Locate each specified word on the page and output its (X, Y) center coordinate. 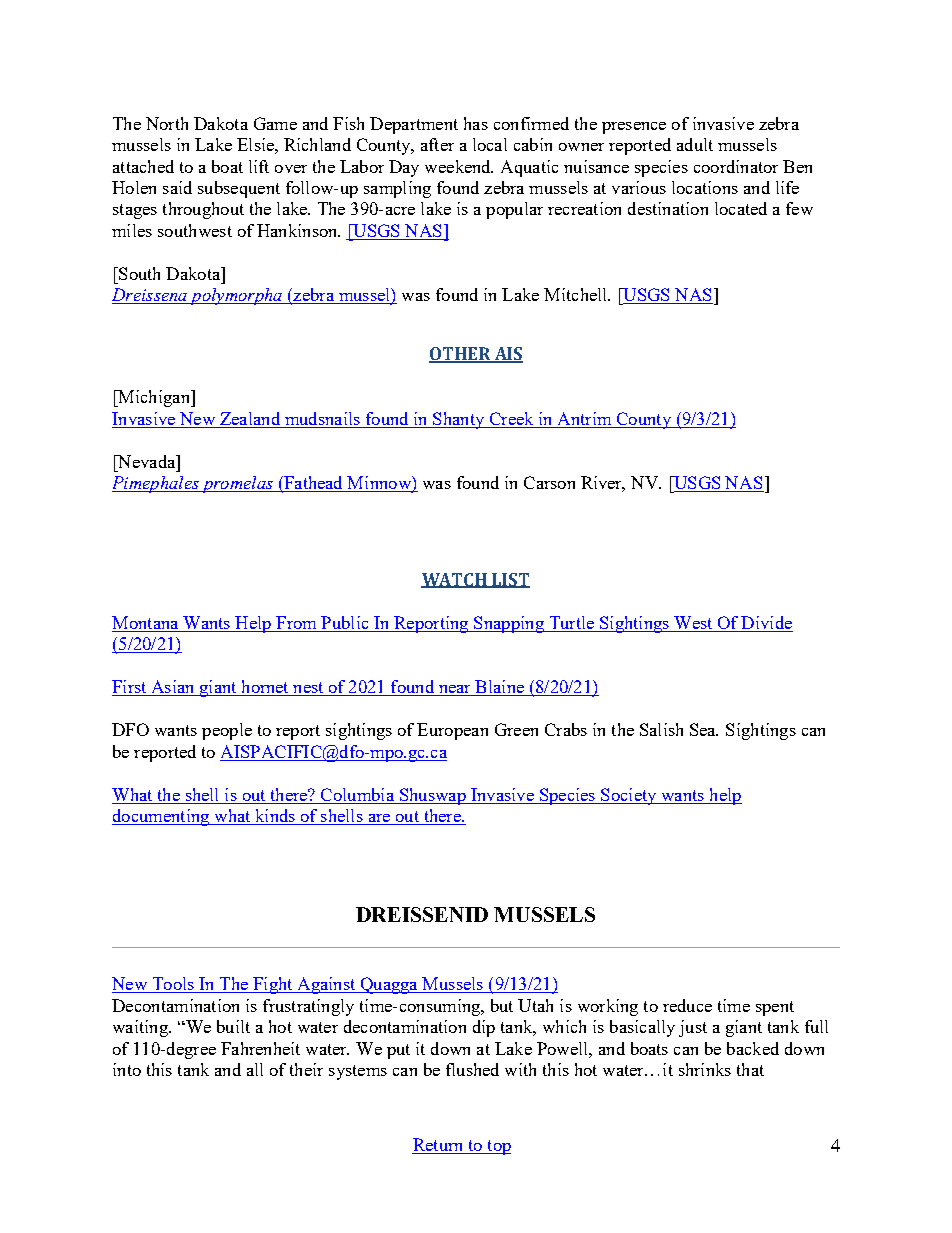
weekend (459, 166)
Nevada (146, 461)
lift (259, 166)
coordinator (736, 166)
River (603, 484)
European (452, 731)
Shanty (459, 420)
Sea (704, 729)
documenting (162, 817)
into (127, 1069)
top (498, 1147)
